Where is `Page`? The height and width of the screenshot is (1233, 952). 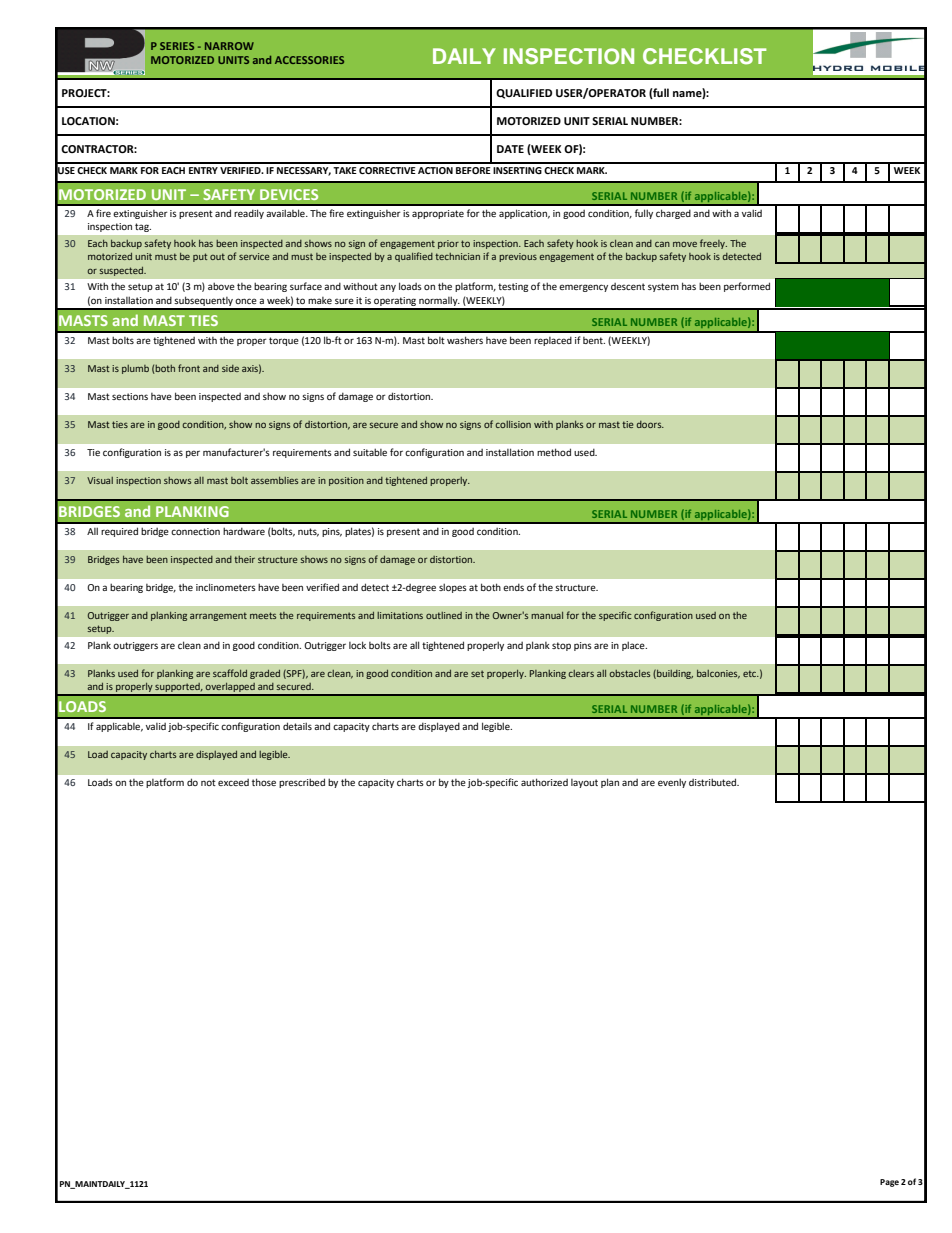 Page is located at coordinates (889, 1183).
